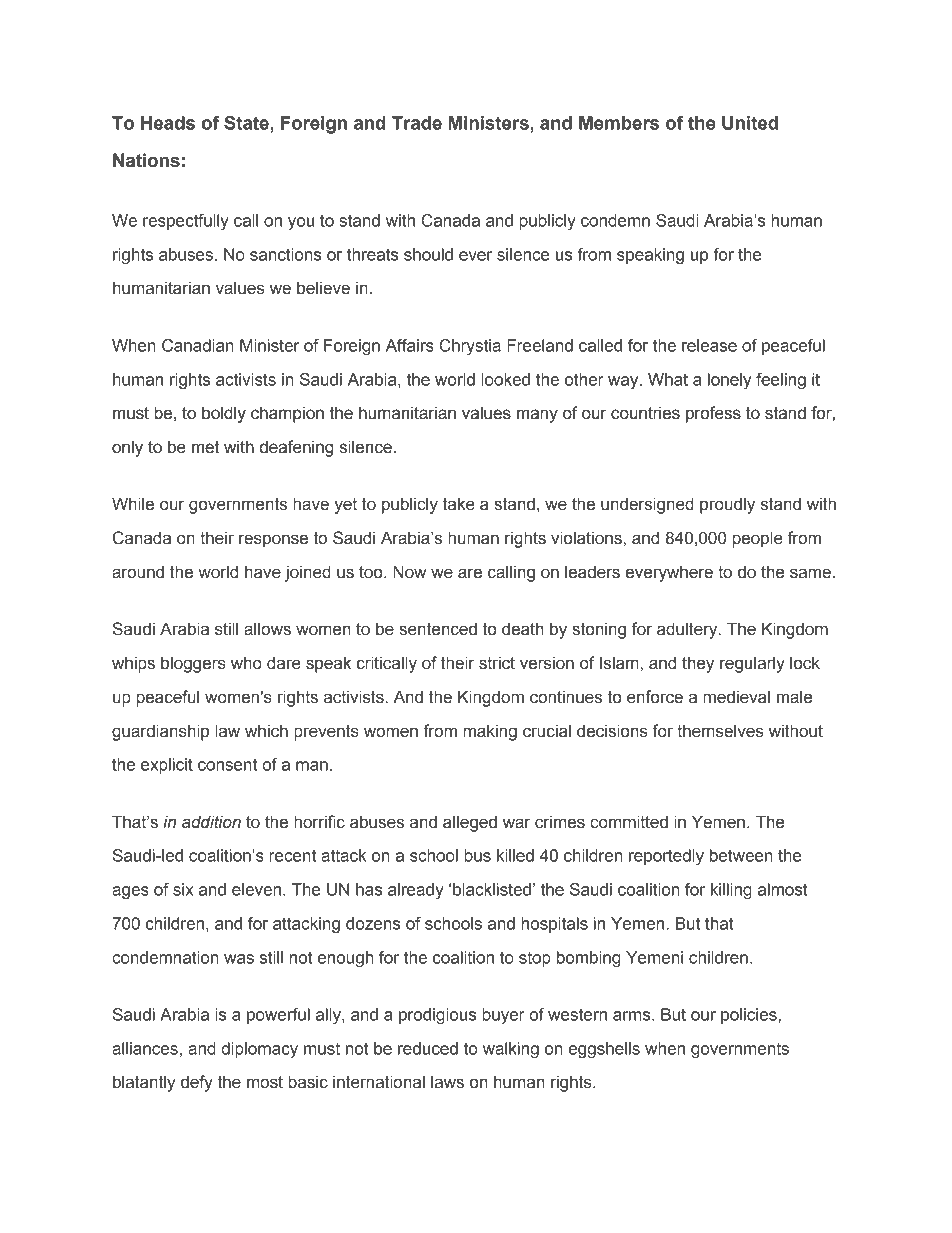 The width and height of the screenshot is (952, 1233). I want to click on defy, so click(197, 1083).
